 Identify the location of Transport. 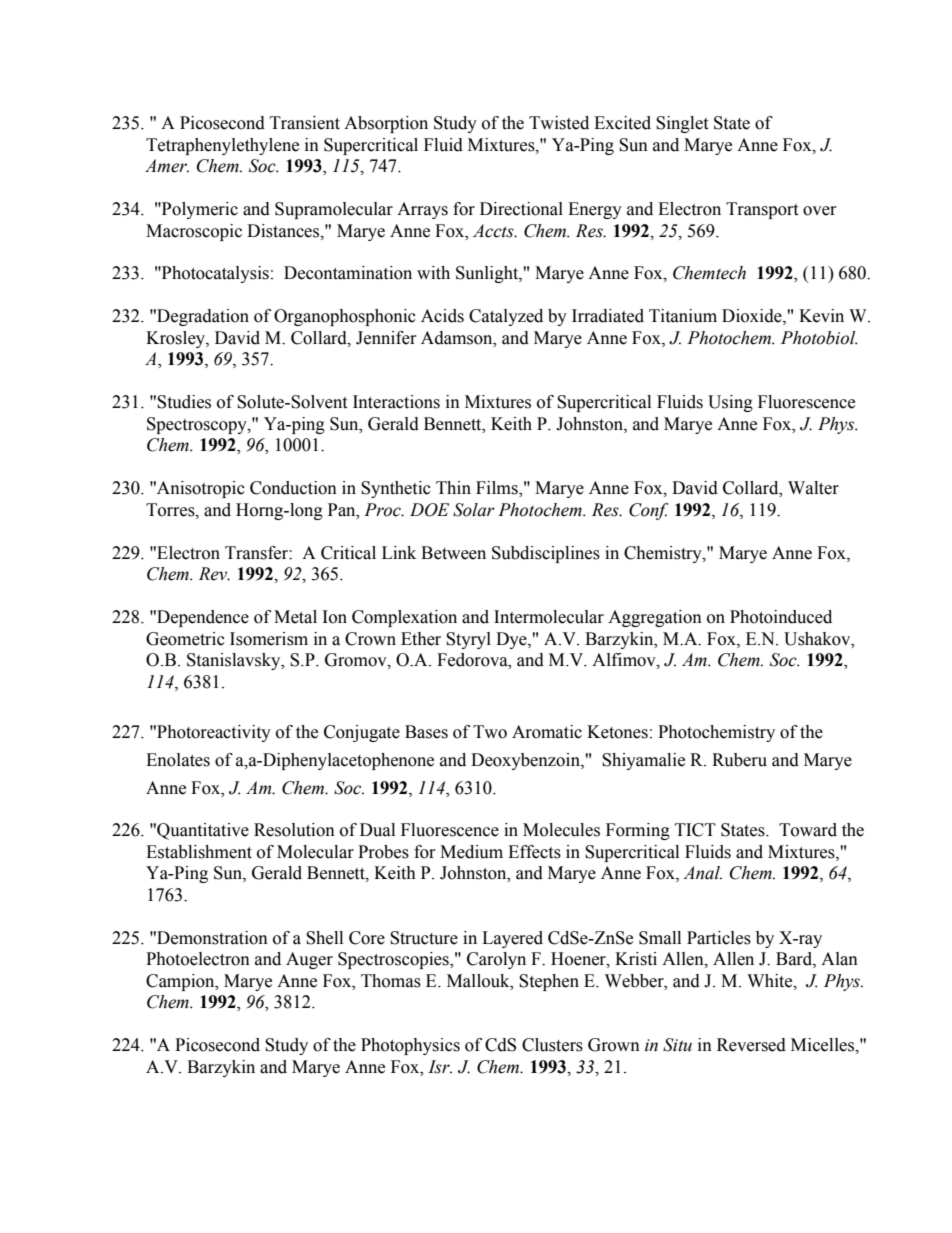
(762, 210).
